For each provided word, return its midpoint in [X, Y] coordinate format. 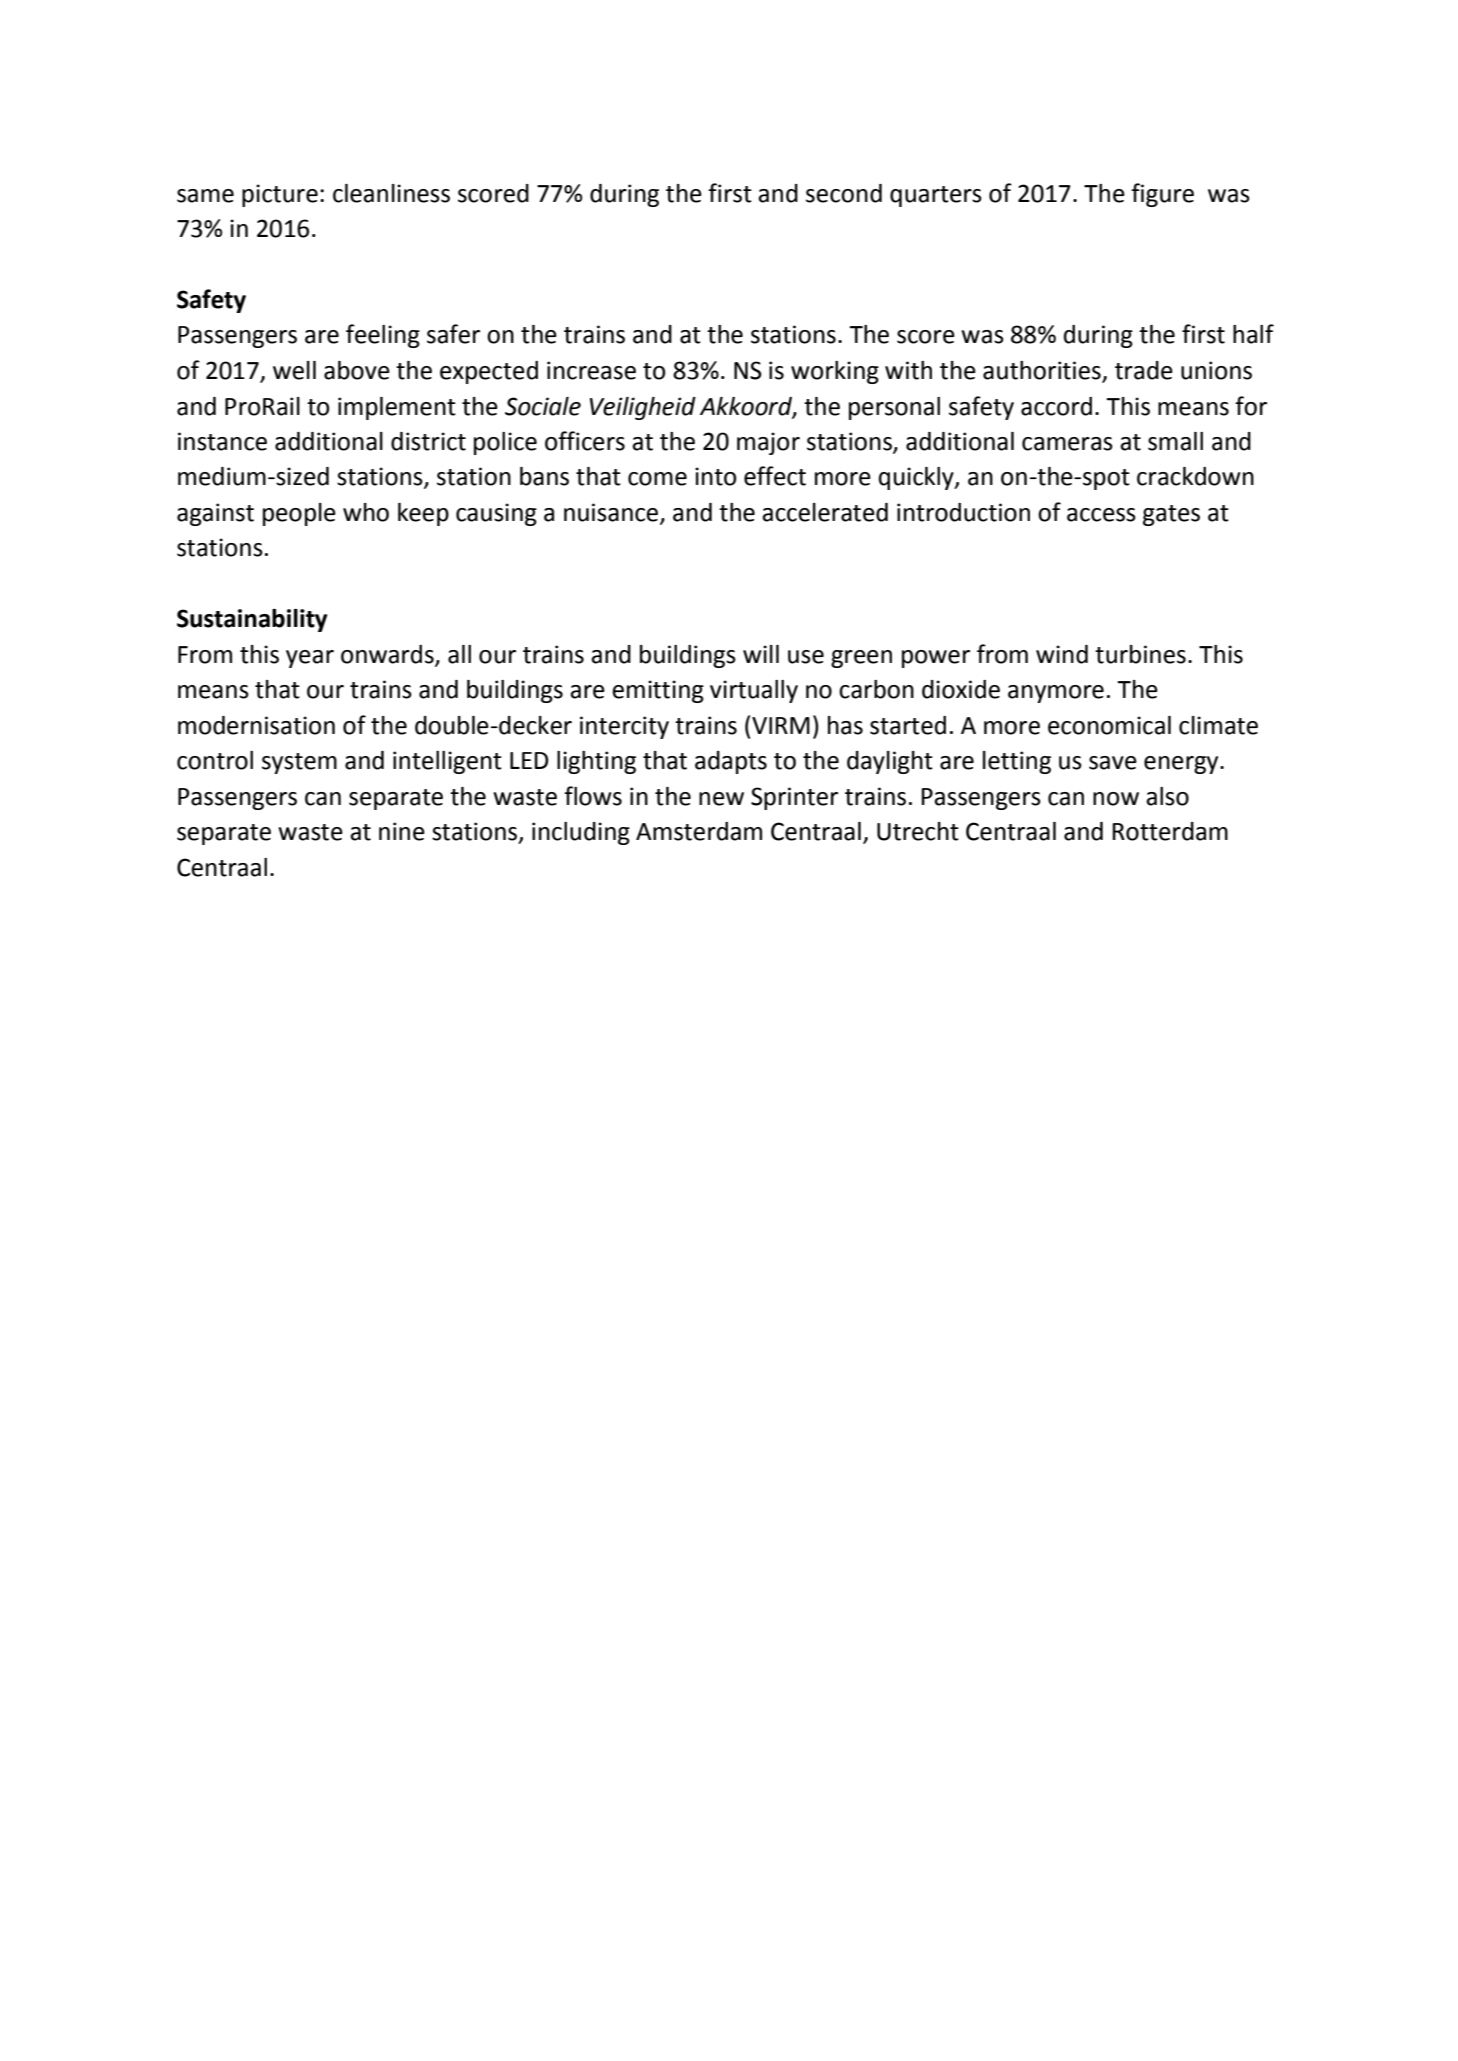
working [835, 372]
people [299, 514]
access [1101, 515]
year [310, 659]
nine [402, 831]
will [761, 654]
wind [1062, 654]
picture [280, 195]
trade [1144, 370]
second [844, 193]
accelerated [825, 512]
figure [1162, 195]
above [357, 370]
